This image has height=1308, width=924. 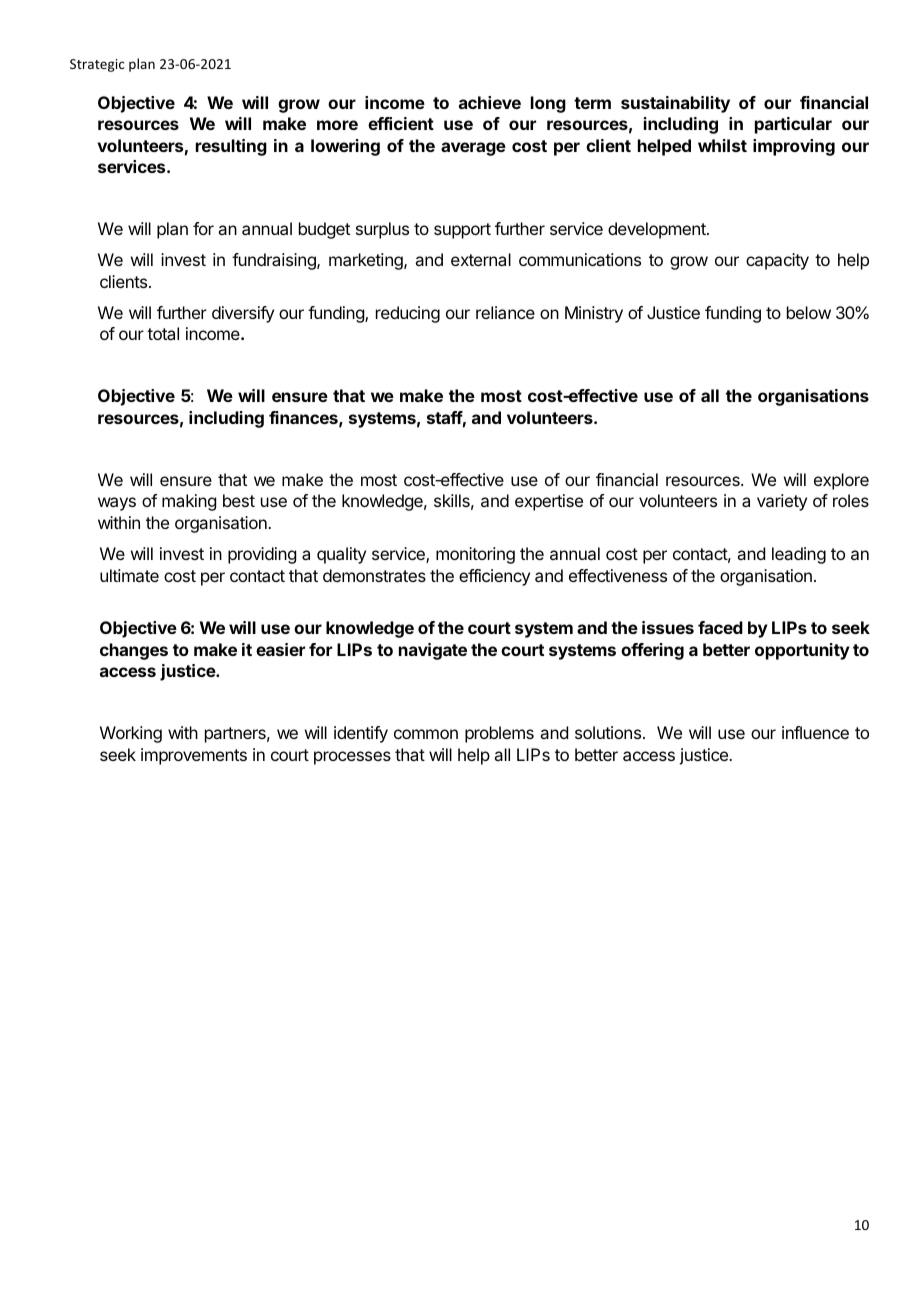 What do you see at coordinates (163, 333) in the image?
I see `total` at bounding box center [163, 333].
